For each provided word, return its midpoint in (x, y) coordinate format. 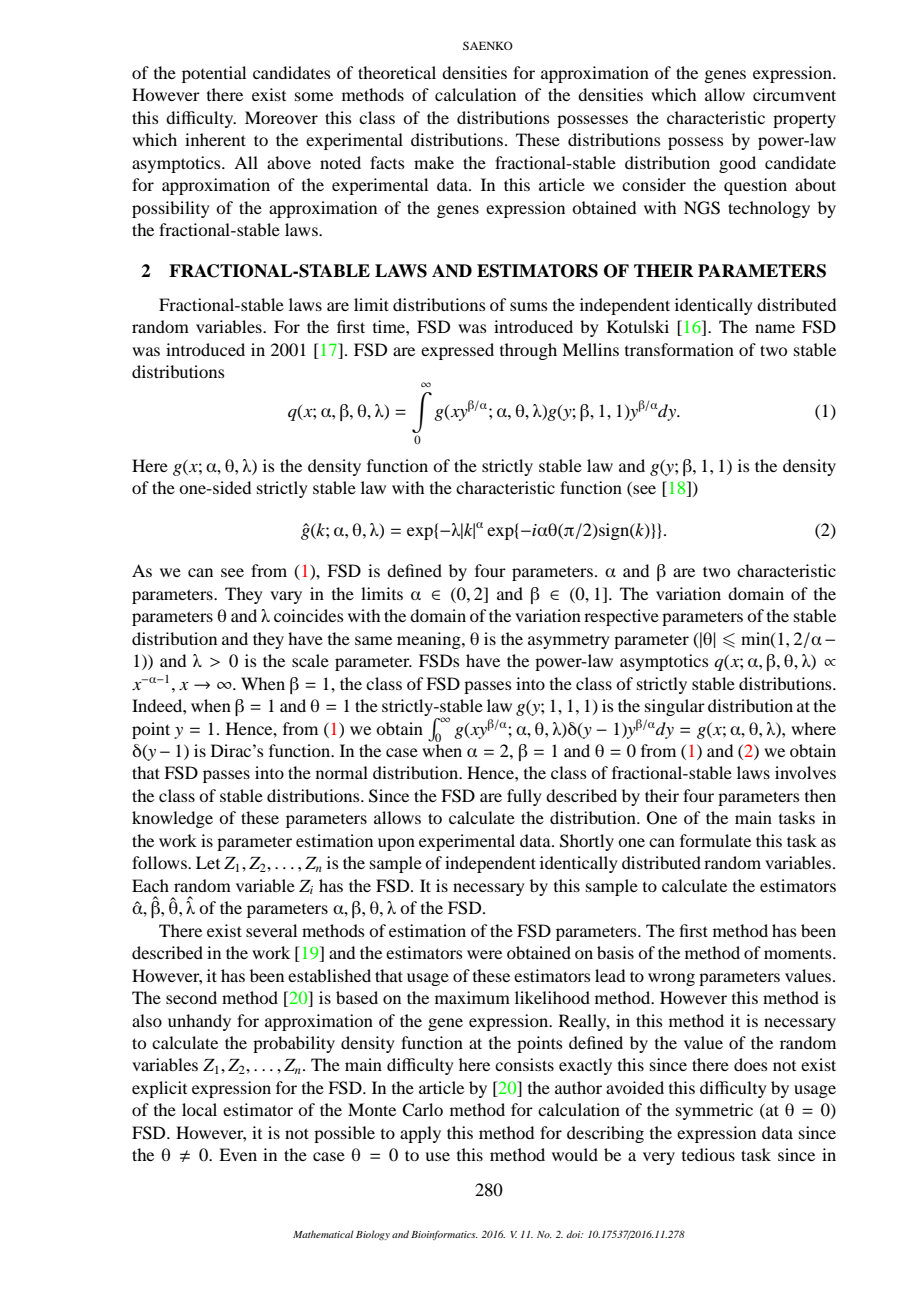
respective (621, 617)
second (191, 997)
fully (524, 797)
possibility (171, 209)
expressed (457, 351)
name (775, 328)
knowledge (172, 819)
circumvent (794, 94)
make (434, 162)
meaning (430, 640)
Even (238, 1154)
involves (805, 772)
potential (214, 74)
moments (799, 954)
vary (286, 597)
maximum (472, 997)
